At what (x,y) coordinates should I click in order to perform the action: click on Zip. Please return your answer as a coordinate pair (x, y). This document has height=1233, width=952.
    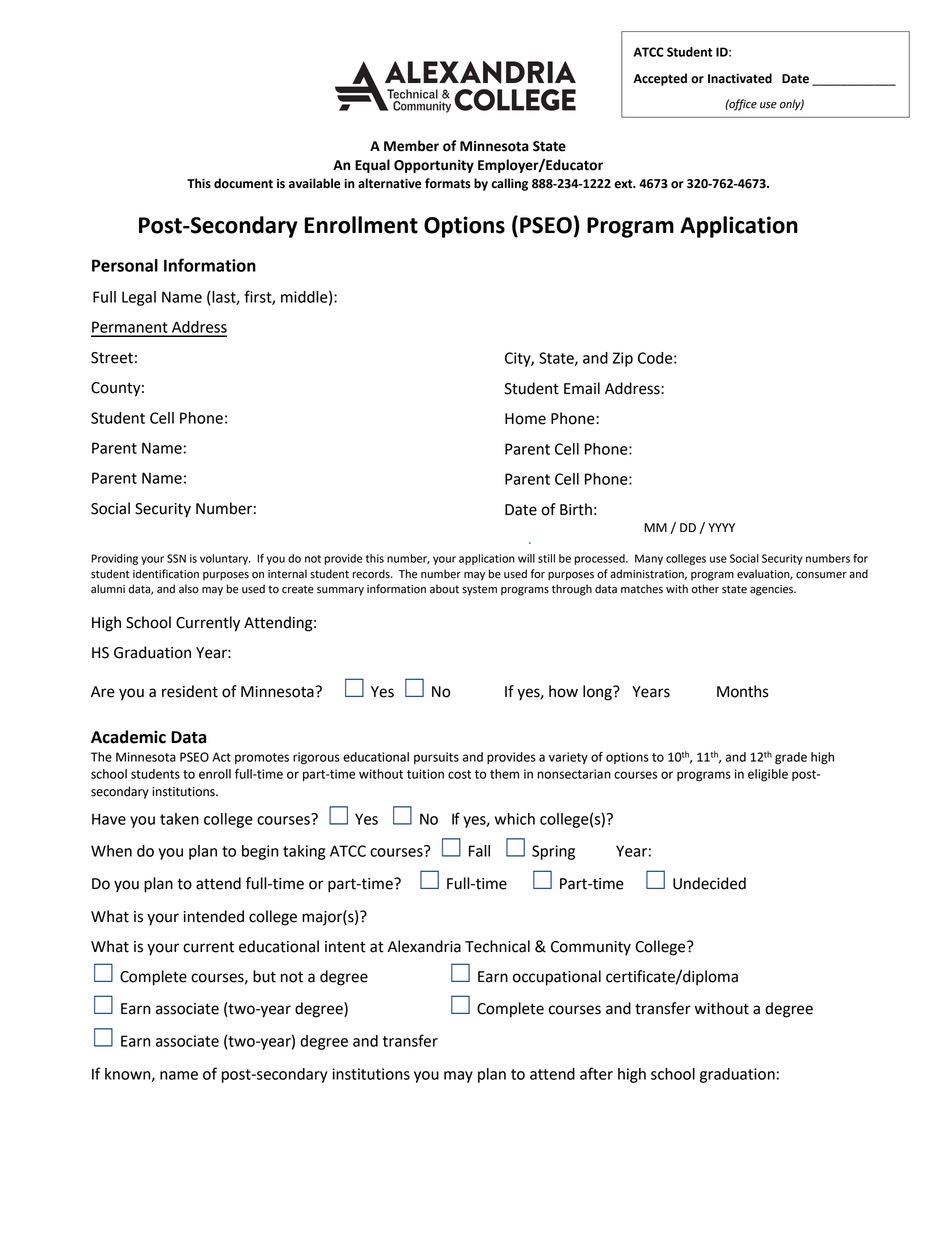
    Looking at the image, I should click on (622, 359).
